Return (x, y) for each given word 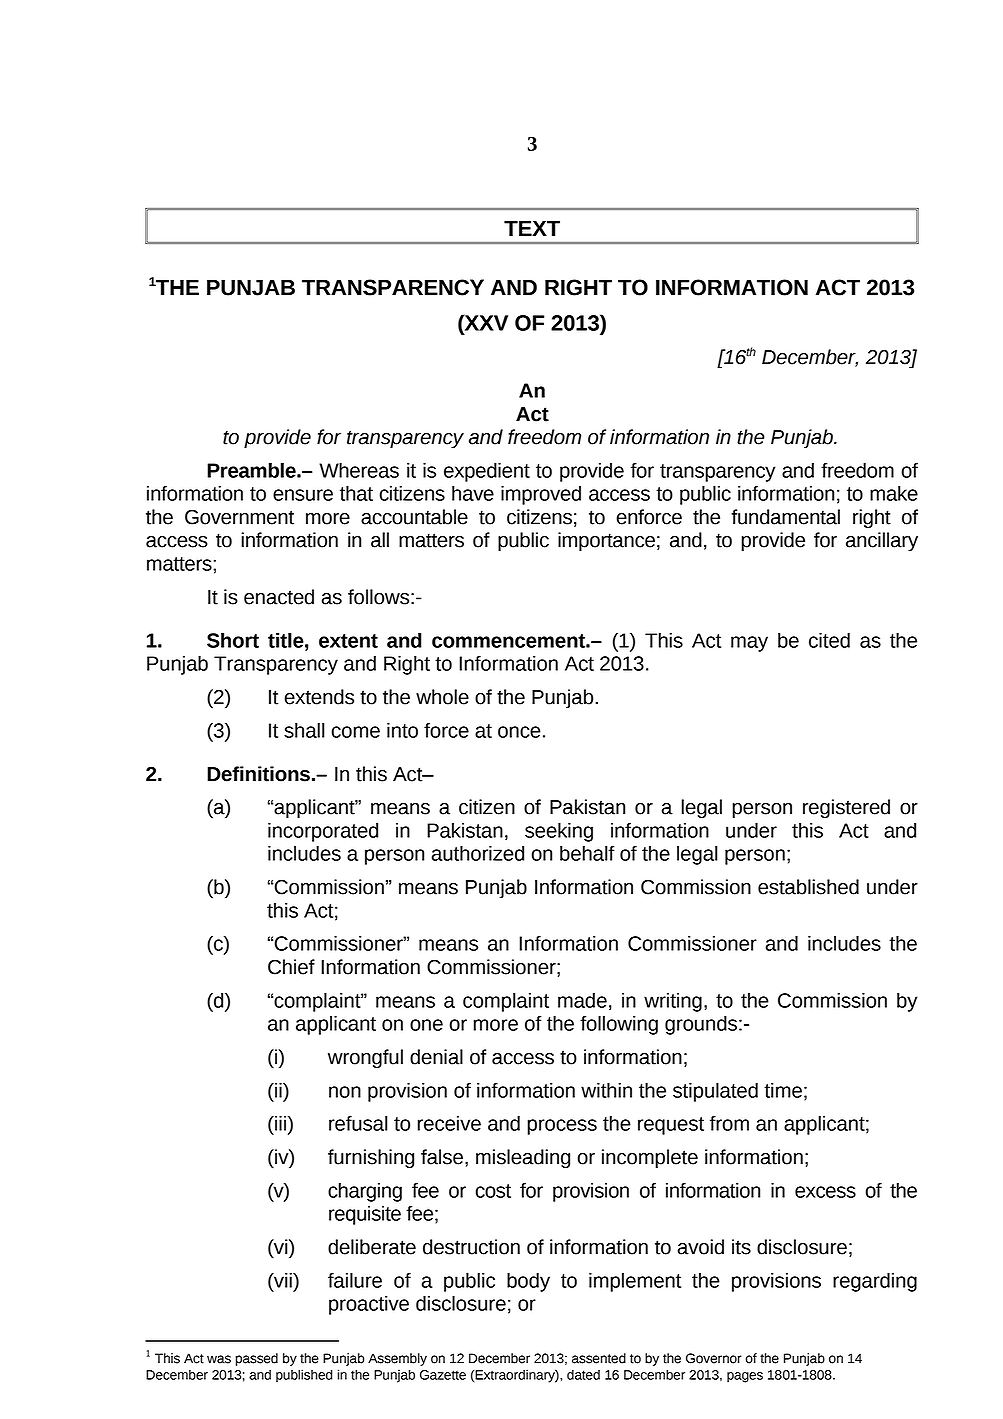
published (304, 1375)
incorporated (323, 832)
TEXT (532, 228)
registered (846, 808)
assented (599, 1358)
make (894, 493)
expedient (487, 472)
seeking (559, 832)
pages (745, 1377)
